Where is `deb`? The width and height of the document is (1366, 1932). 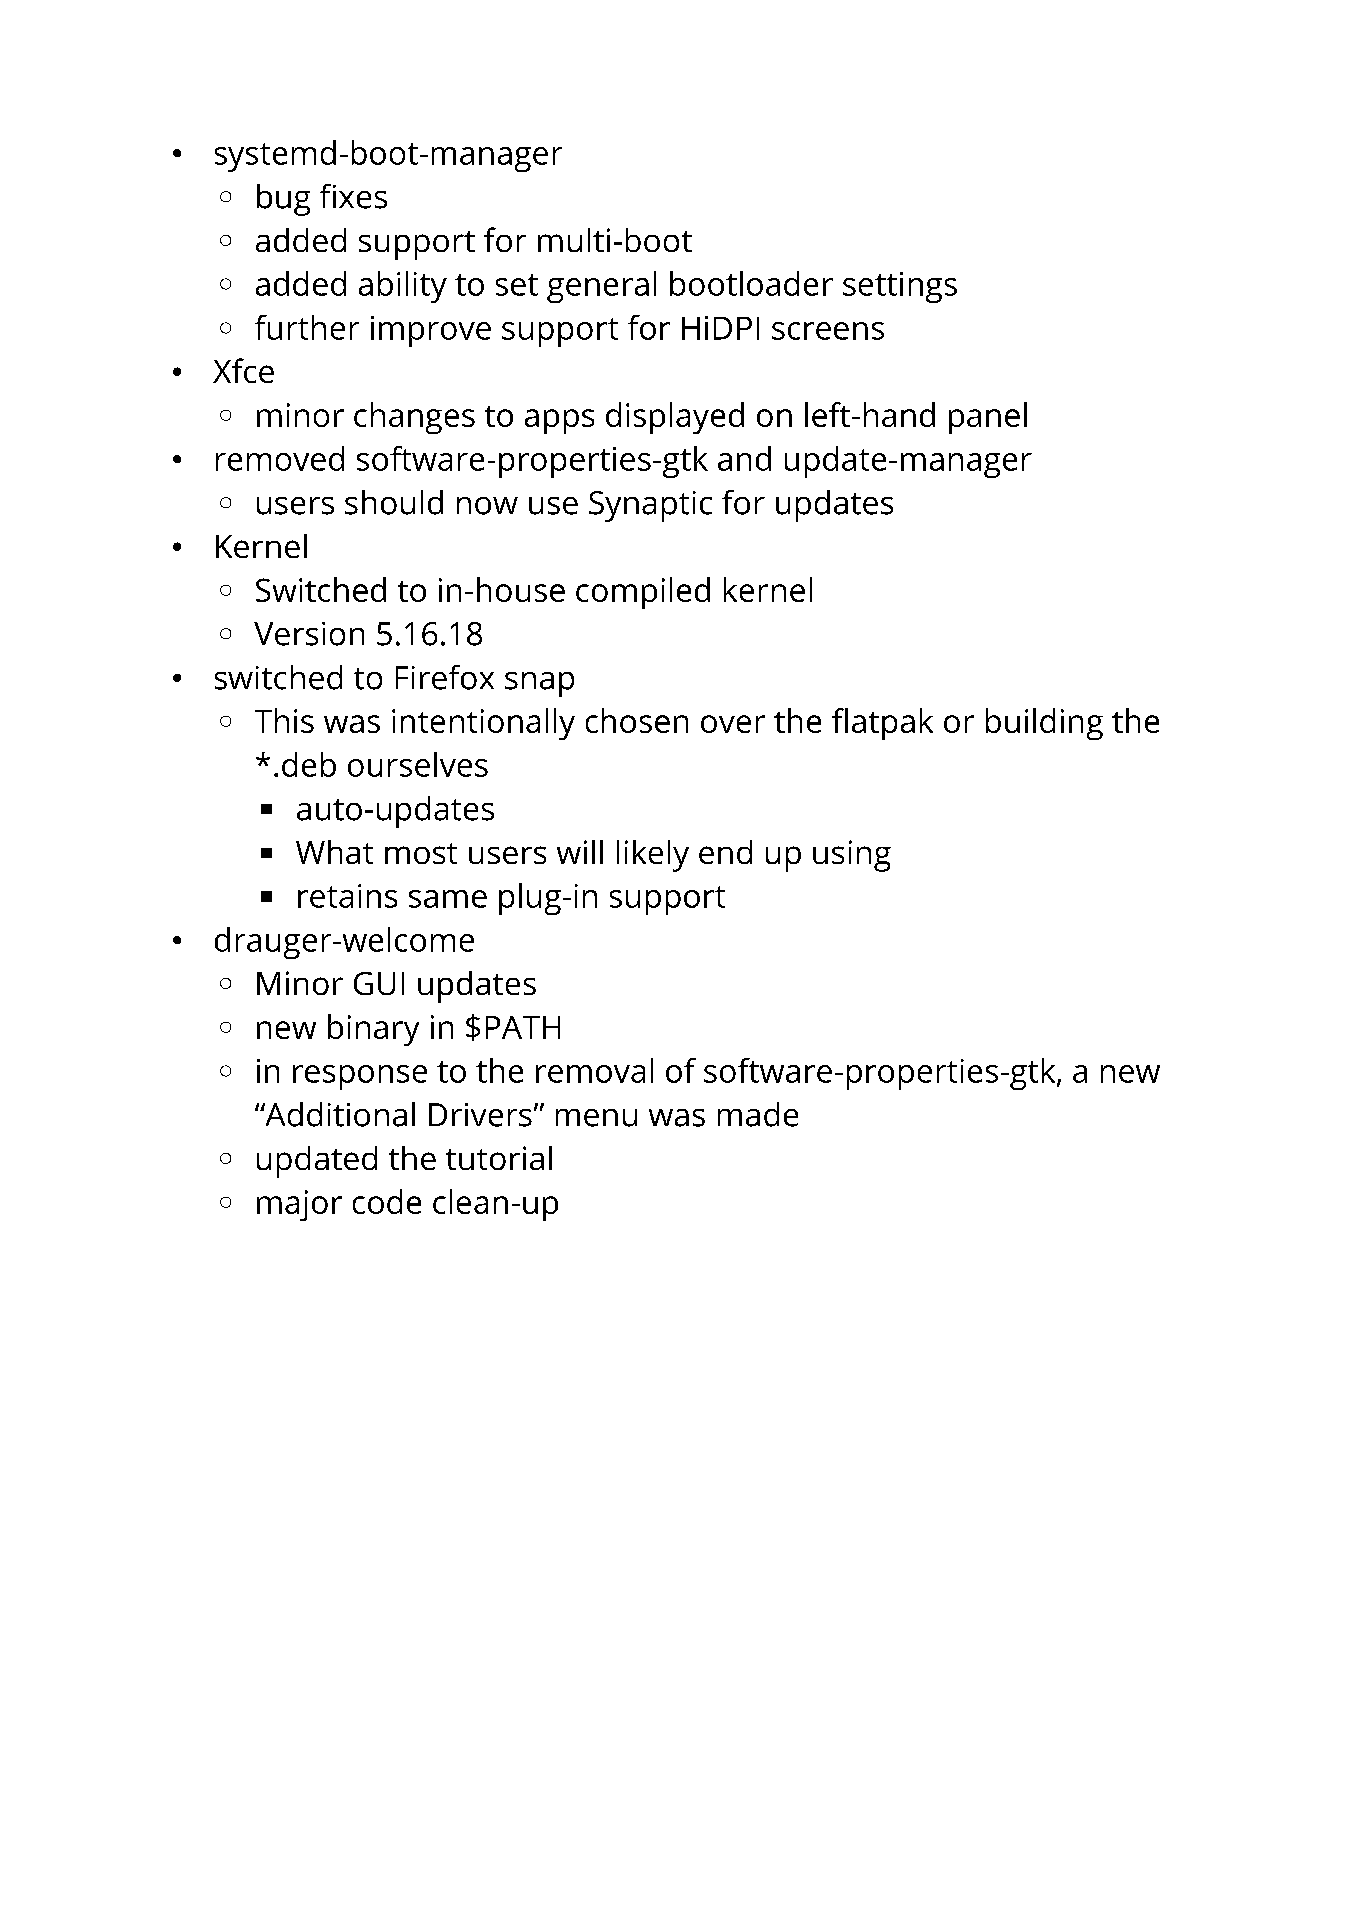
deb is located at coordinates (309, 764).
